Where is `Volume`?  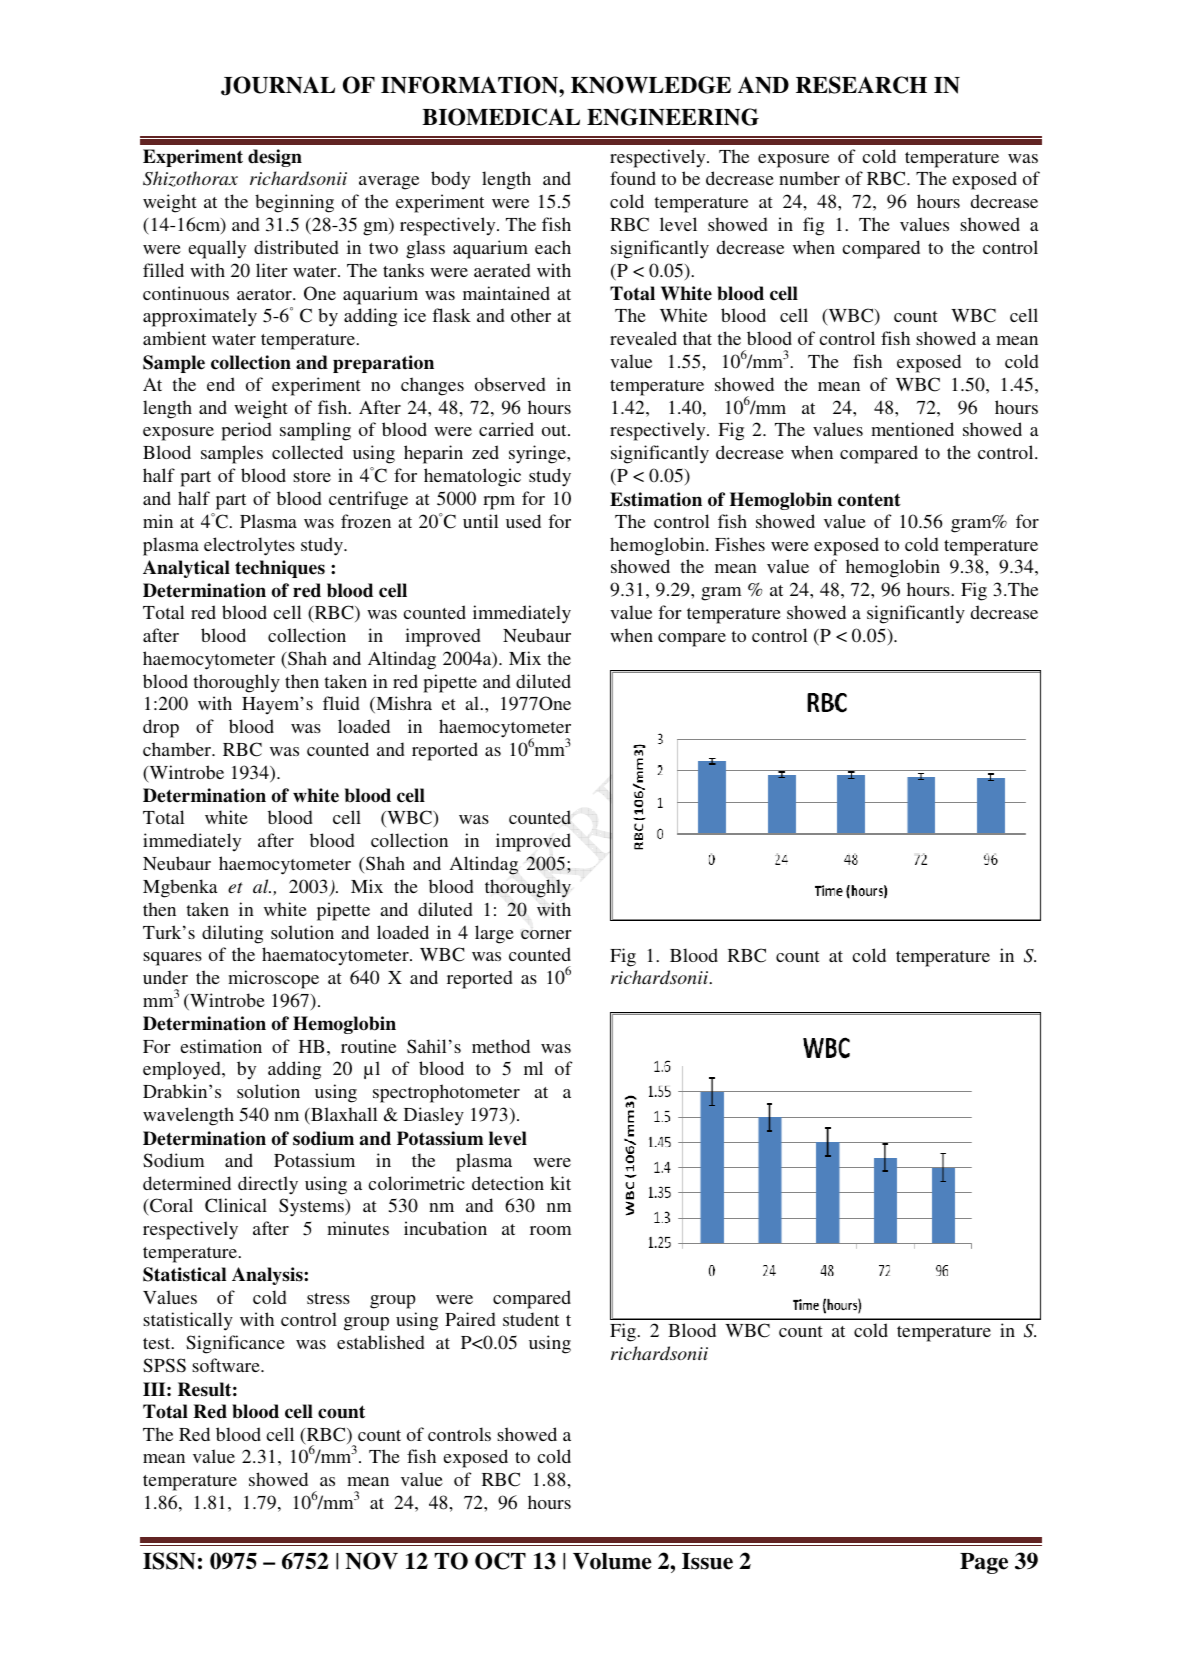 Volume is located at coordinates (612, 1561).
